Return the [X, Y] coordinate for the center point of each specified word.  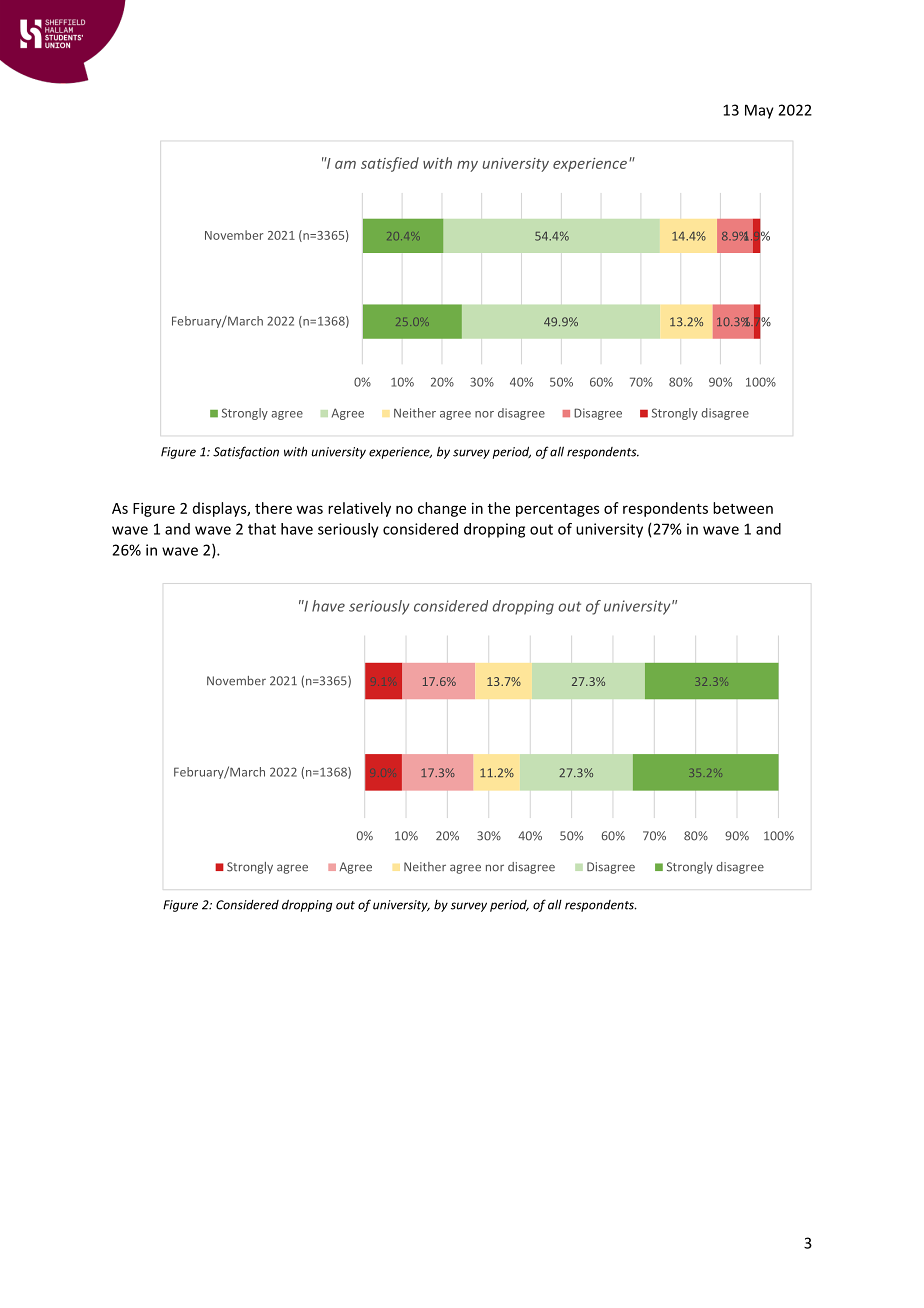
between [743, 508]
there [273, 508]
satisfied [390, 164]
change [442, 509]
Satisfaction [246, 452]
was [309, 509]
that [262, 529]
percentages [557, 510]
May [759, 111]
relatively [359, 509]
